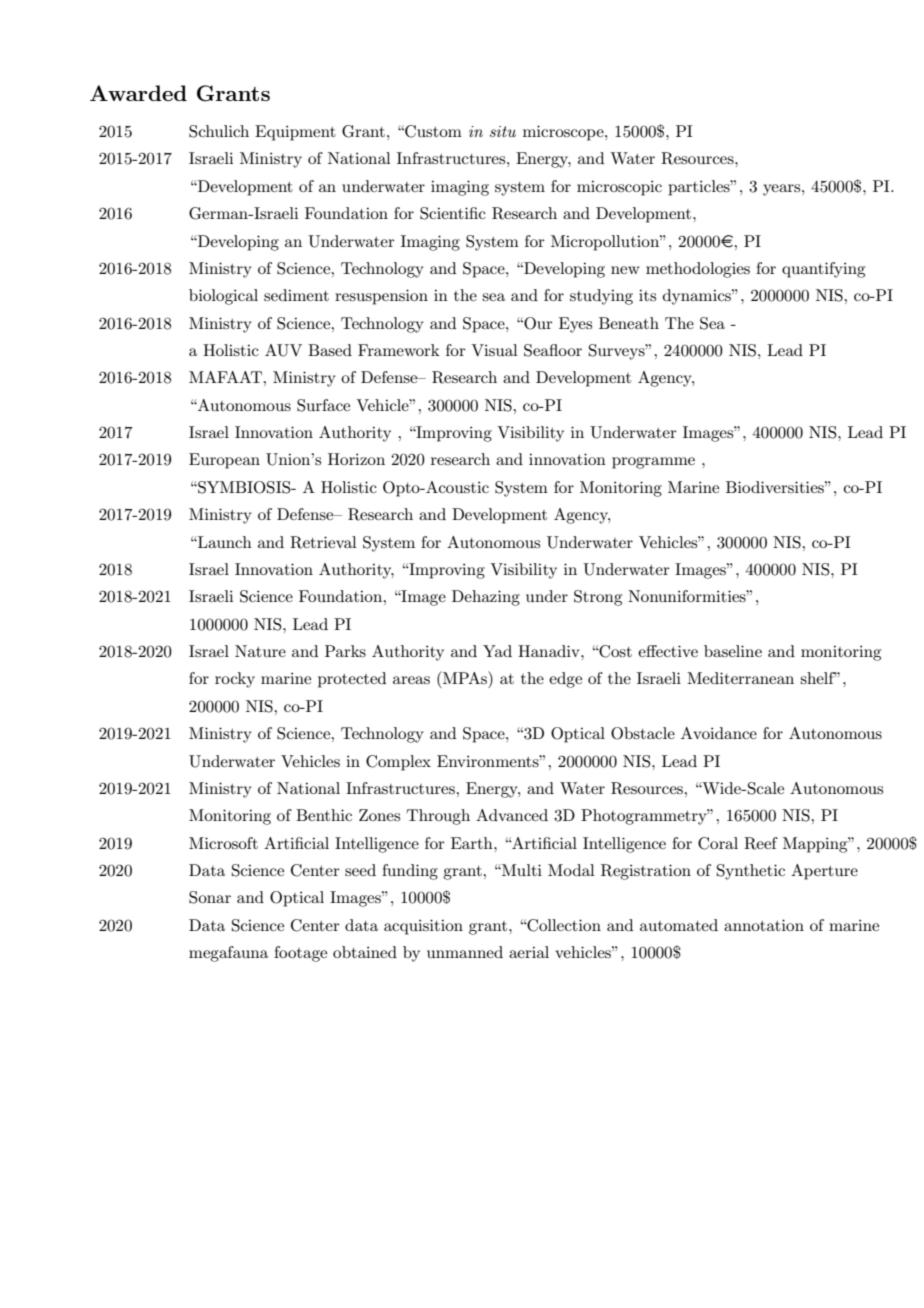  What do you see at coordinates (323, 542) in the screenshot?
I see `Retrieval` at bounding box center [323, 542].
